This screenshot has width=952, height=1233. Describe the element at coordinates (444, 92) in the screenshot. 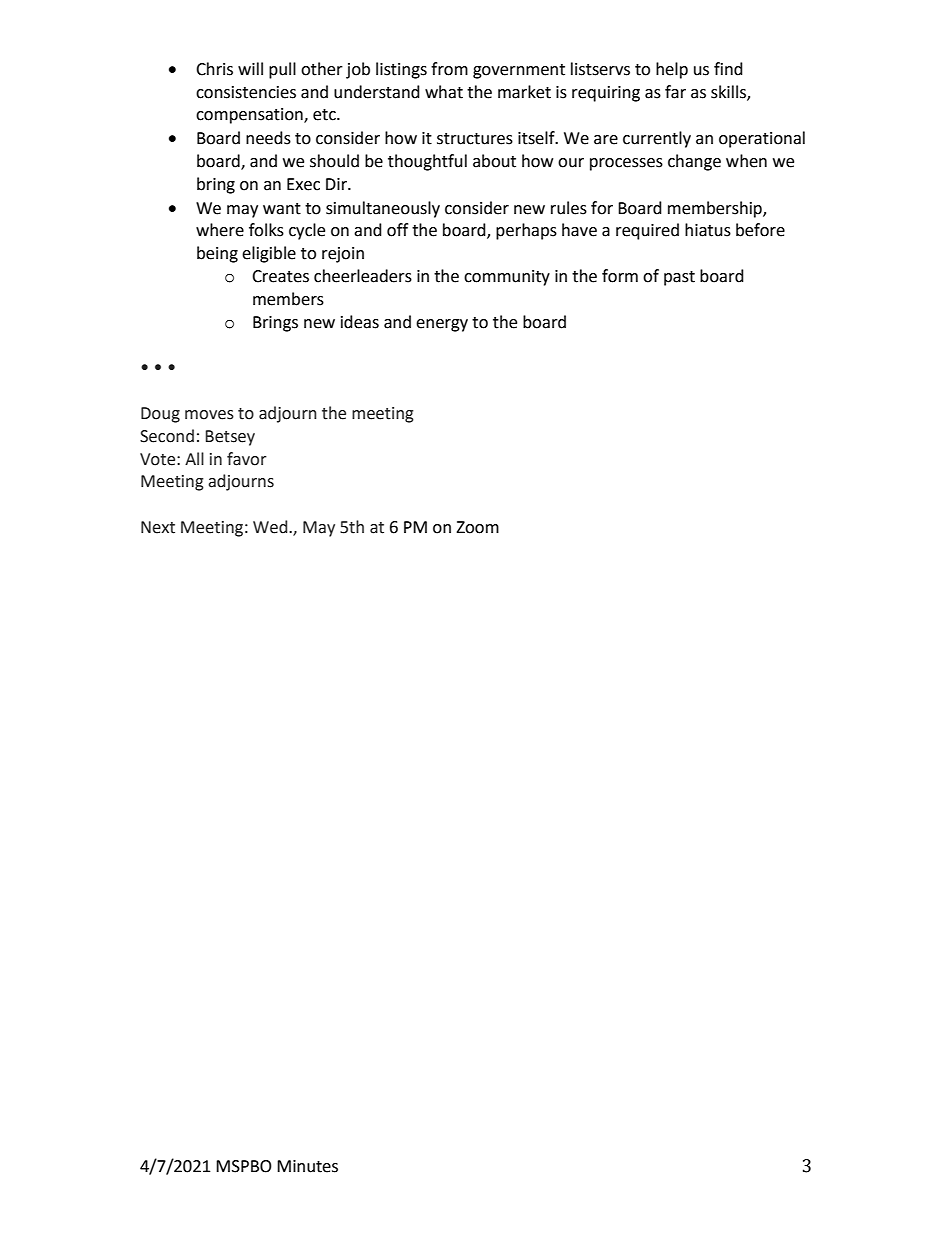

I see `what` at that location.
